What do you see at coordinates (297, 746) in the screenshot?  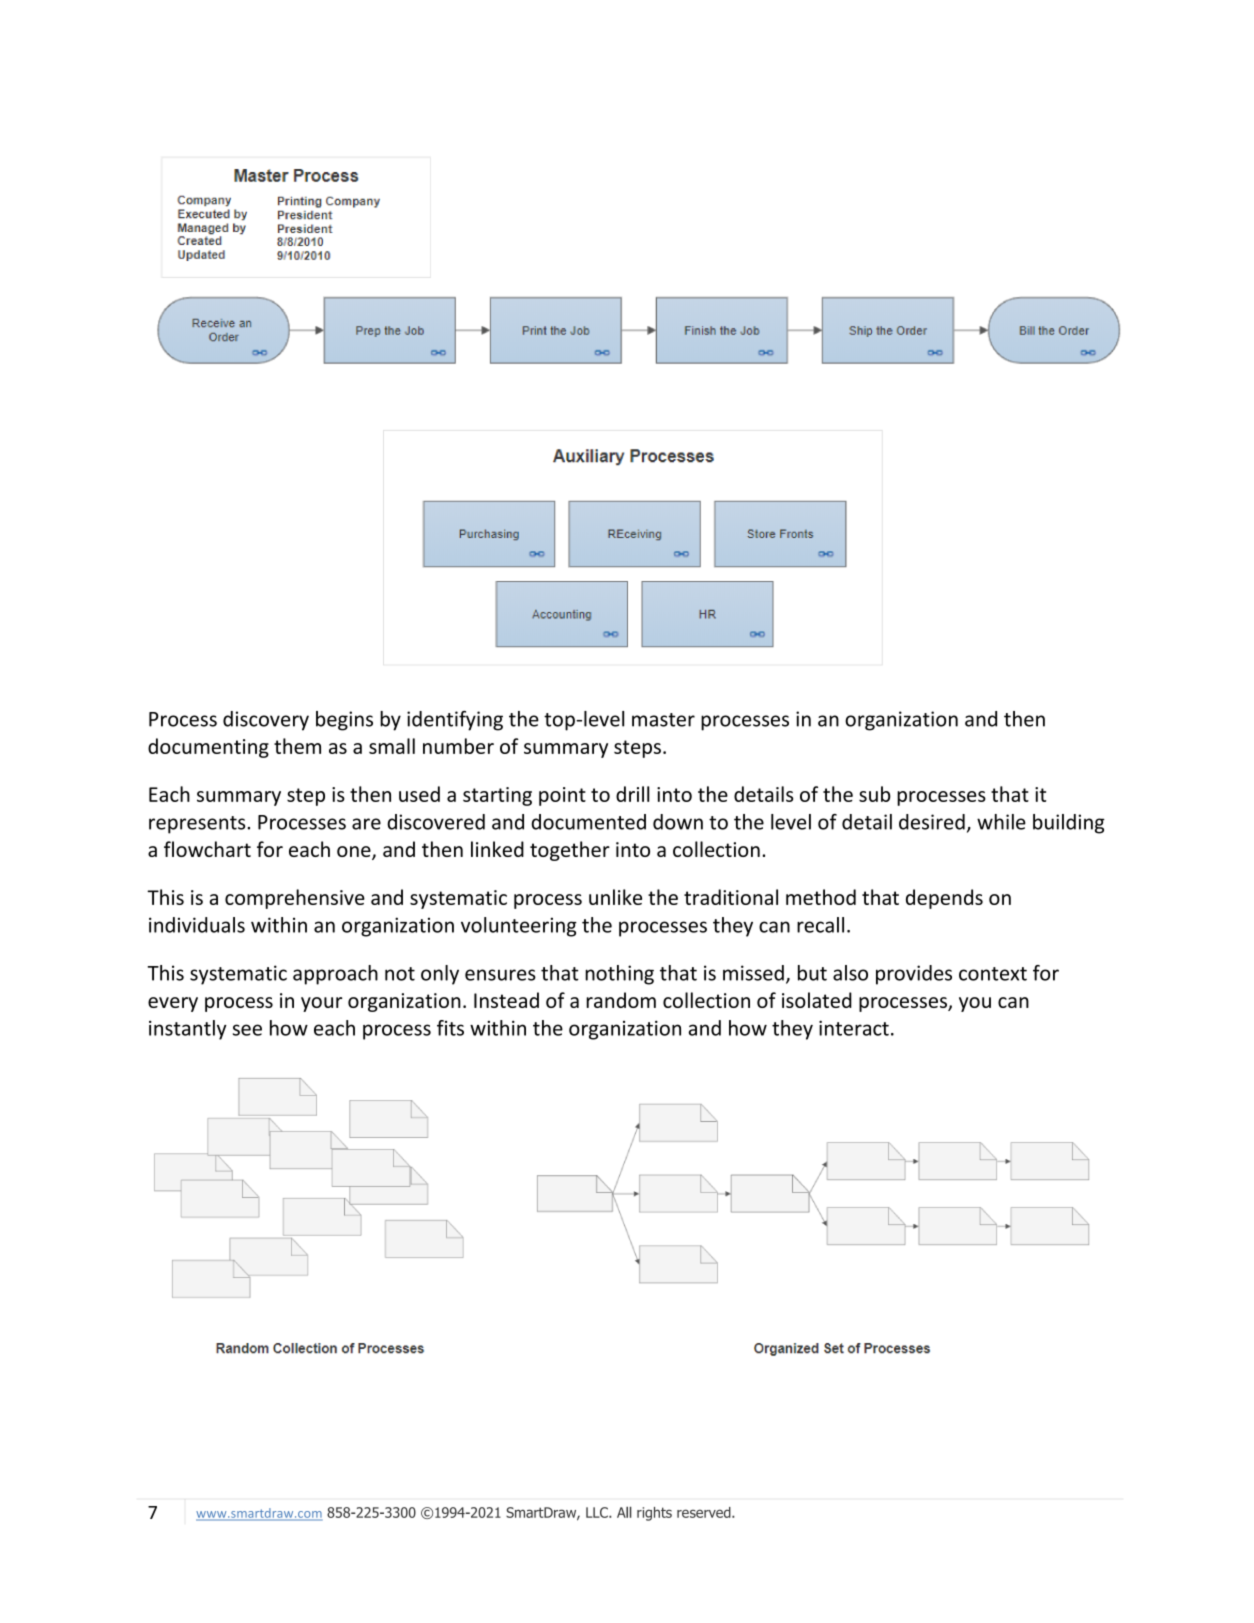 I see `them` at bounding box center [297, 746].
